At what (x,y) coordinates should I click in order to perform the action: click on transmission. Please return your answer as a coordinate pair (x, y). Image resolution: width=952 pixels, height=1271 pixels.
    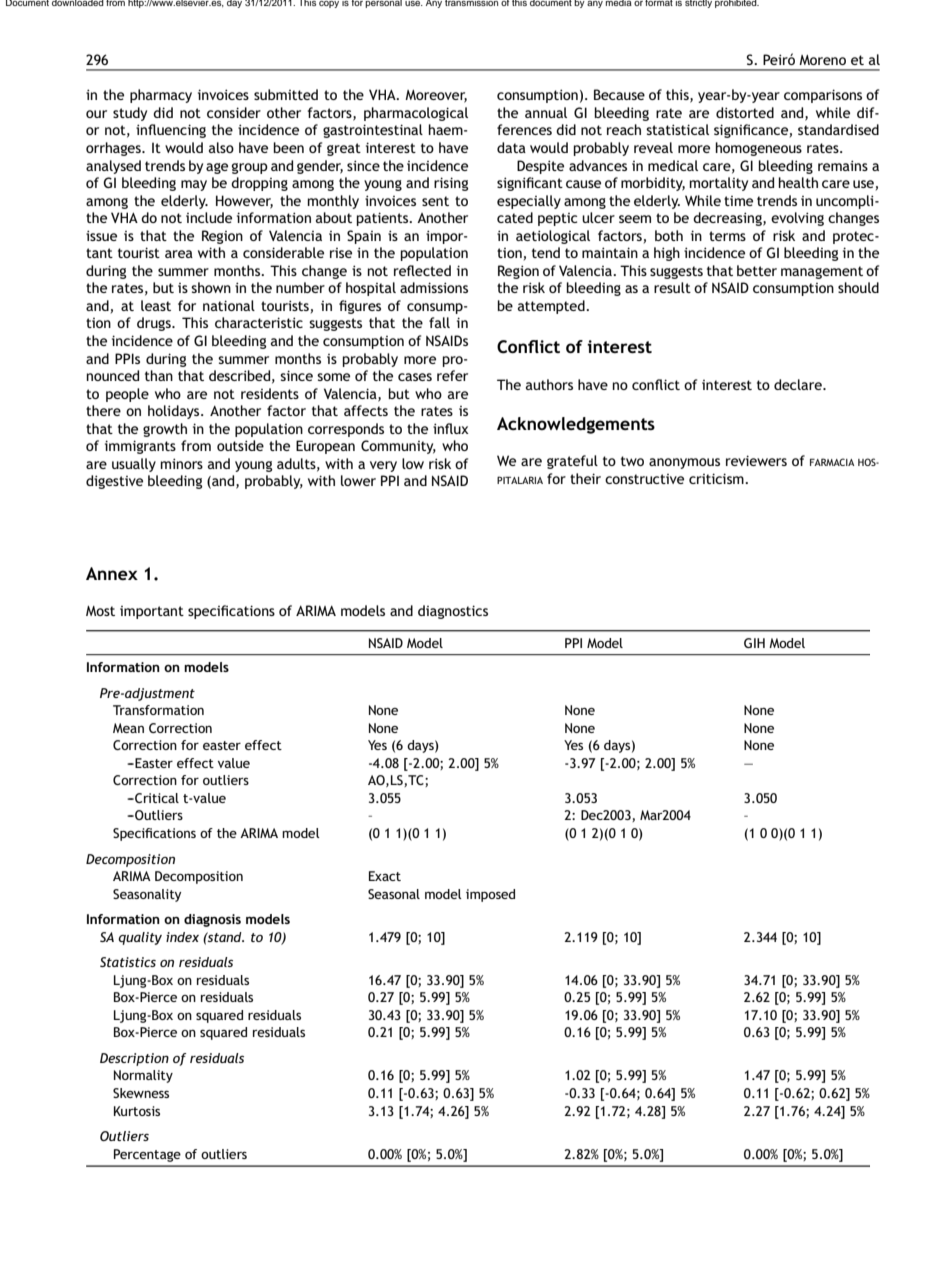
    Looking at the image, I should click on (471, 3).
